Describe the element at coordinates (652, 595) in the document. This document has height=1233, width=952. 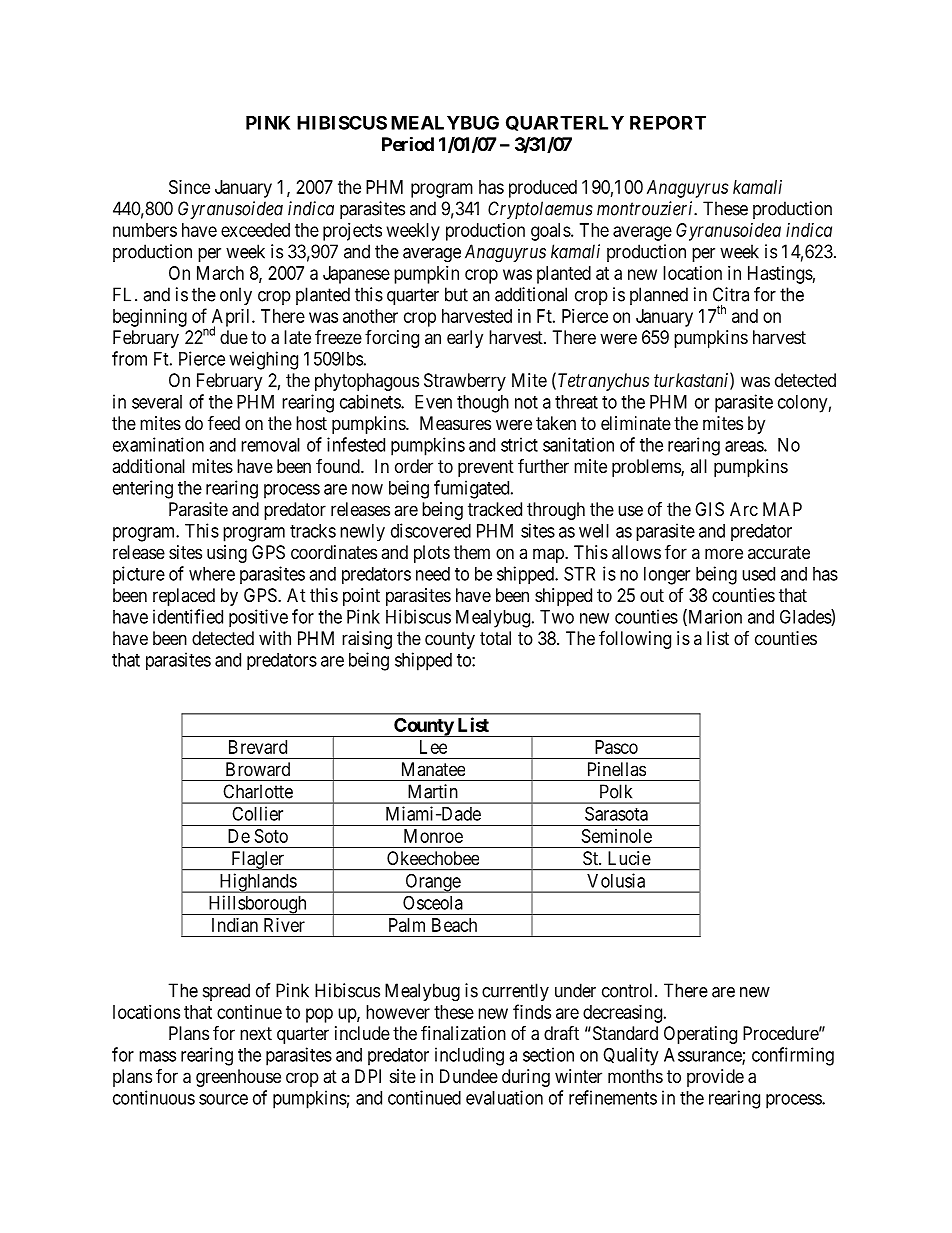
I see `out` at that location.
